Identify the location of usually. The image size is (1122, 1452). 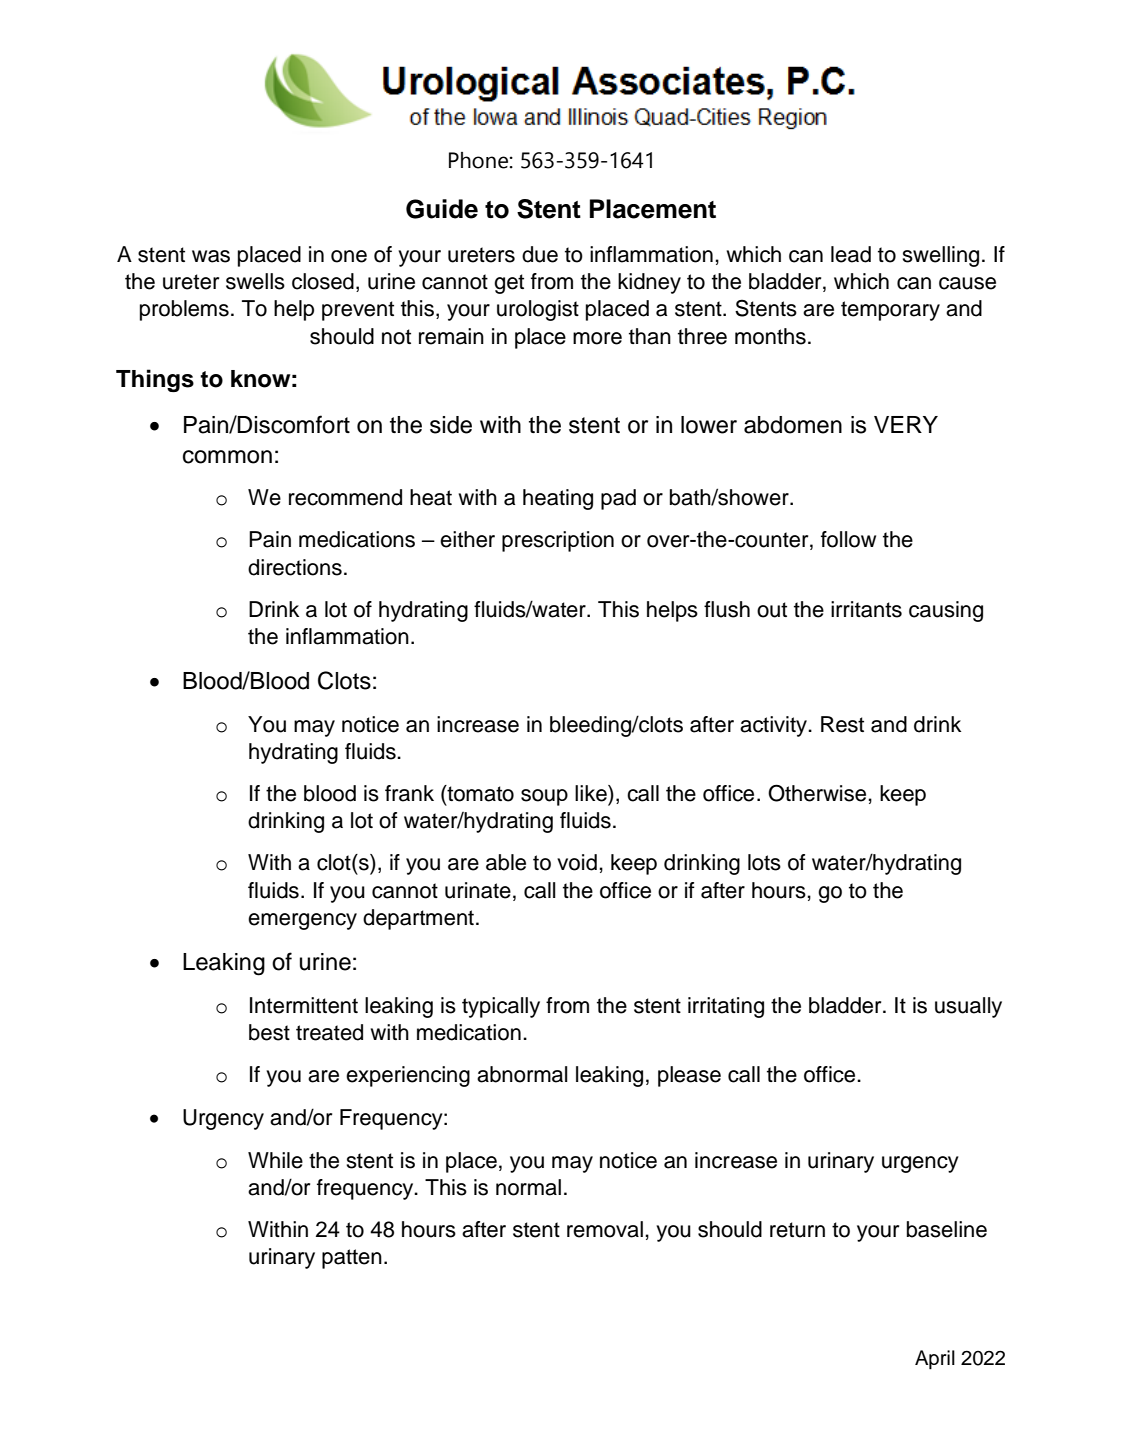
(968, 1007).
